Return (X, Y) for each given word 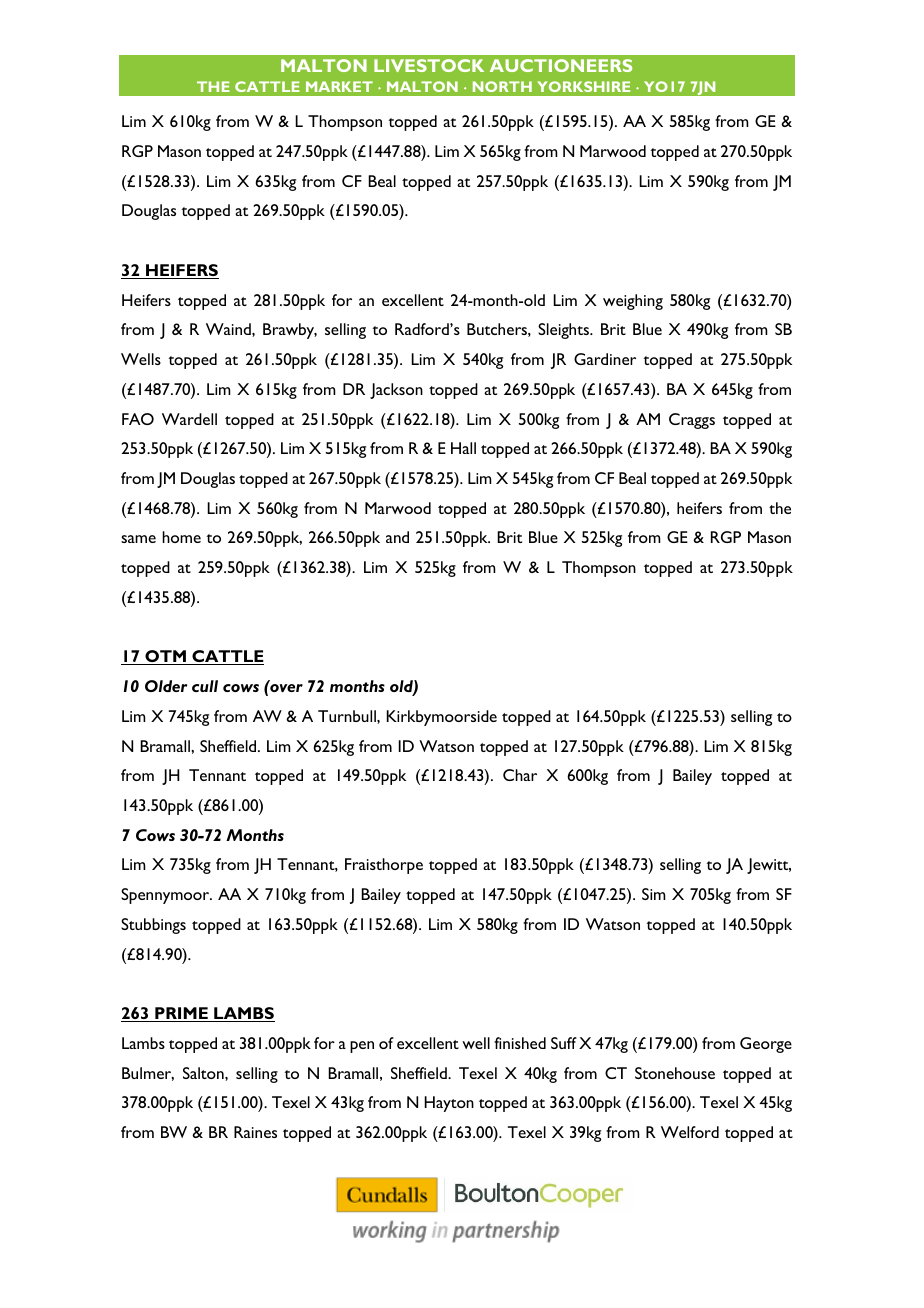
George (766, 1045)
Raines (255, 1132)
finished (520, 1043)
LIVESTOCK (429, 65)
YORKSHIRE (583, 86)
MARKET (339, 86)
